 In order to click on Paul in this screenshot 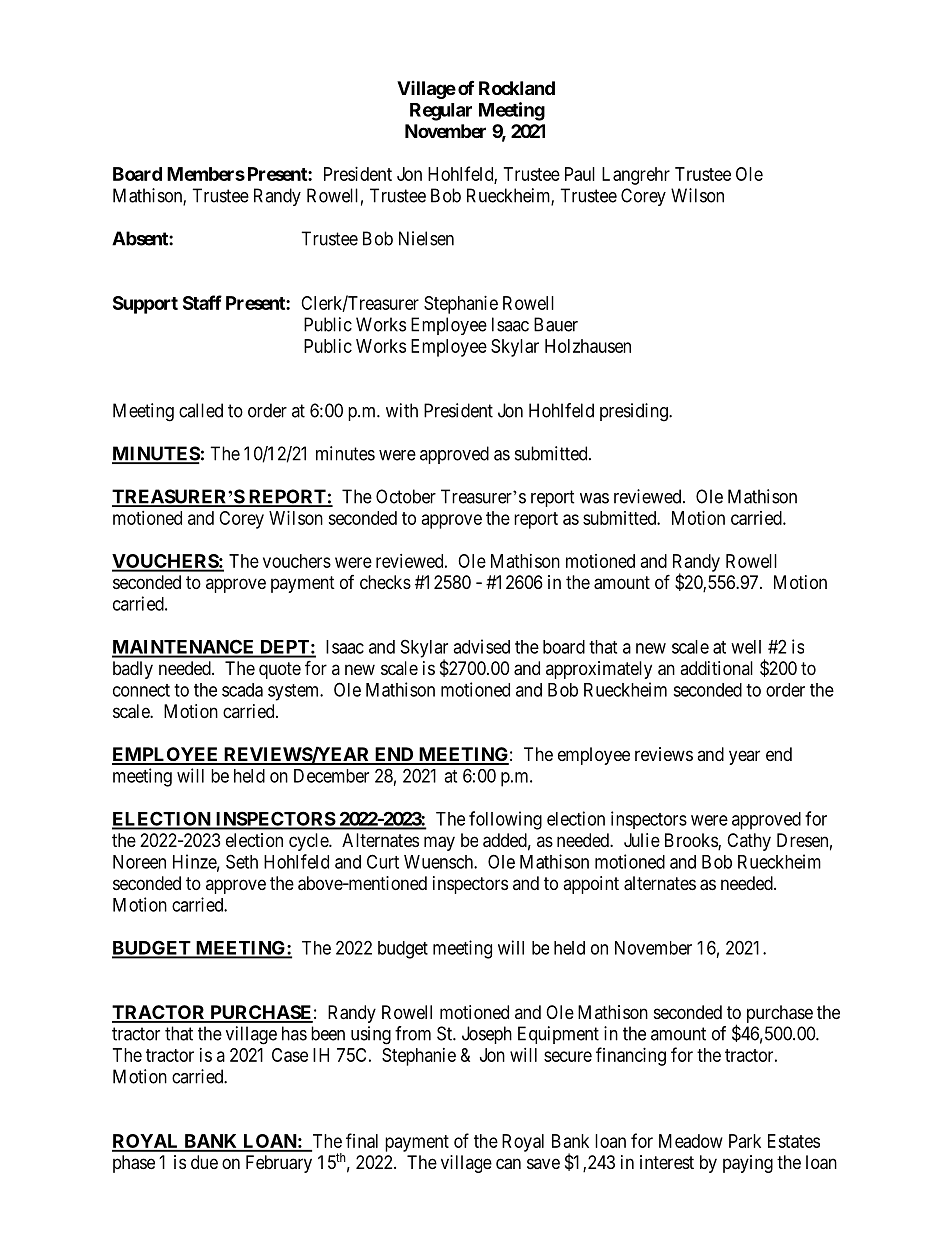, I will do `click(580, 174)`.
